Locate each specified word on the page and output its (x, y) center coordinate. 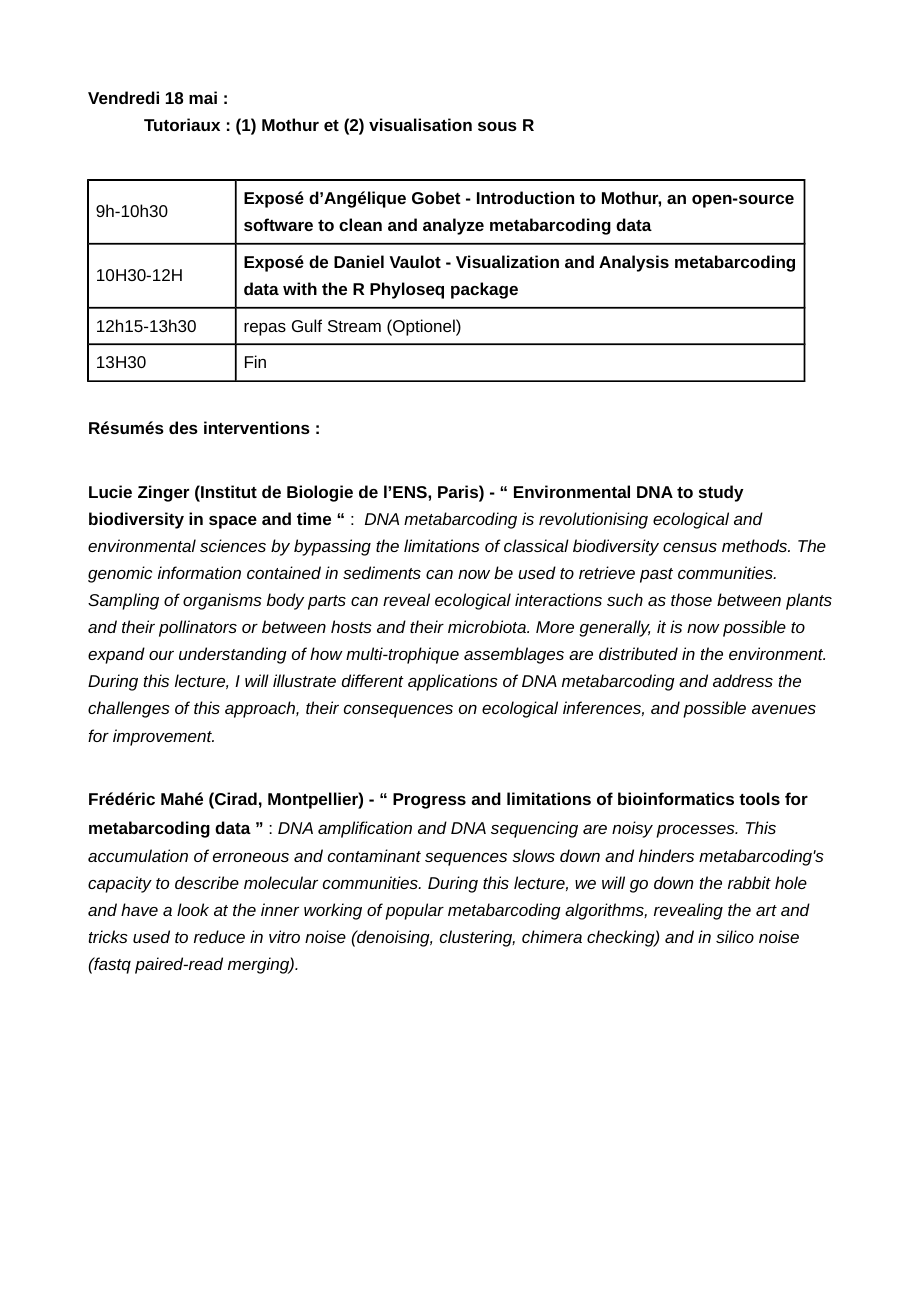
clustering (477, 938)
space (233, 522)
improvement (163, 737)
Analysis (634, 263)
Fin (255, 361)
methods (756, 545)
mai (203, 97)
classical (536, 545)
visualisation (420, 124)
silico (735, 936)
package (484, 290)
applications (453, 682)
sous (497, 126)
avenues (784, 709)
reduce (219, 936)
